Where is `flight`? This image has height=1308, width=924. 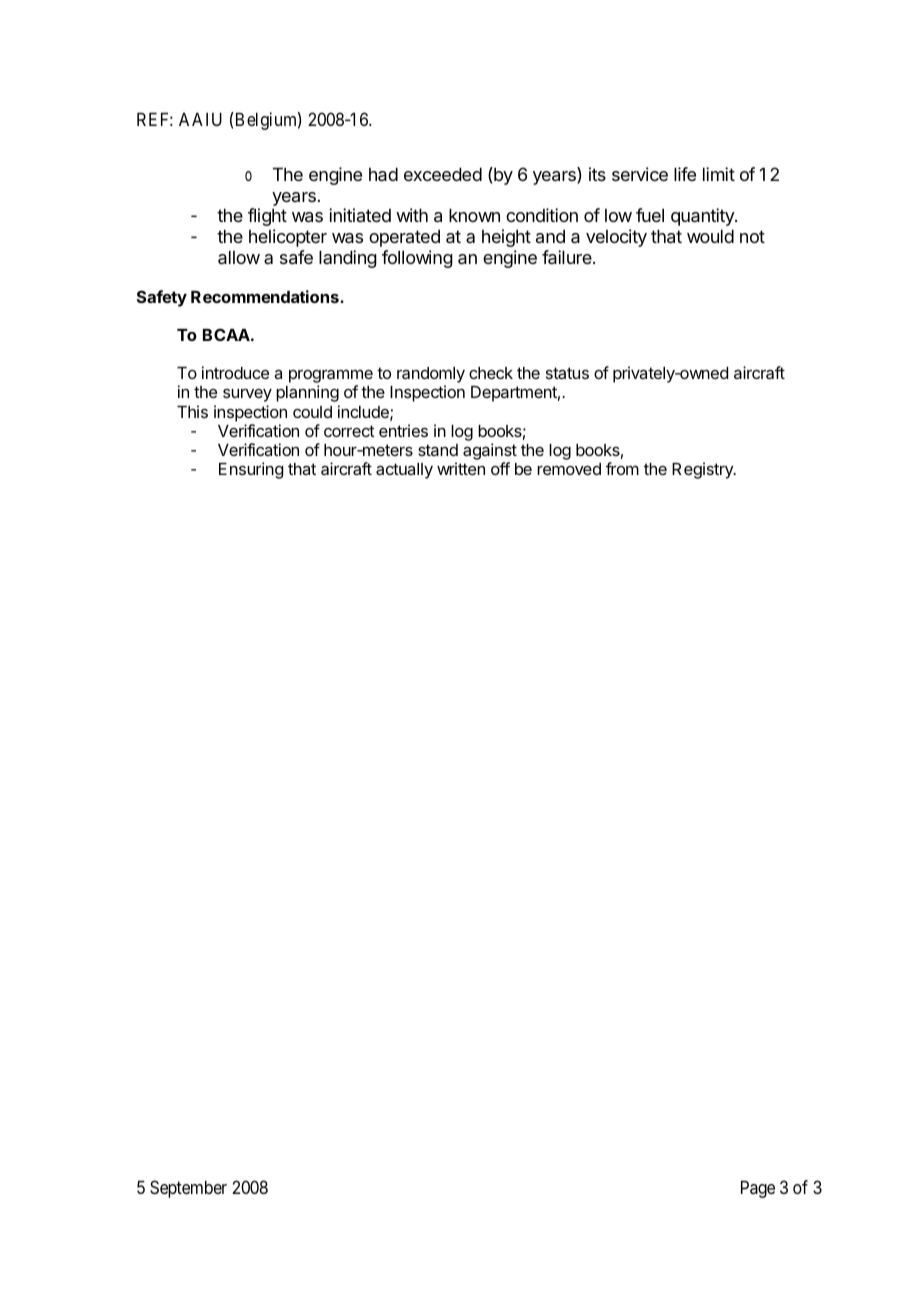
flight is located at coordinates (267, 217).
